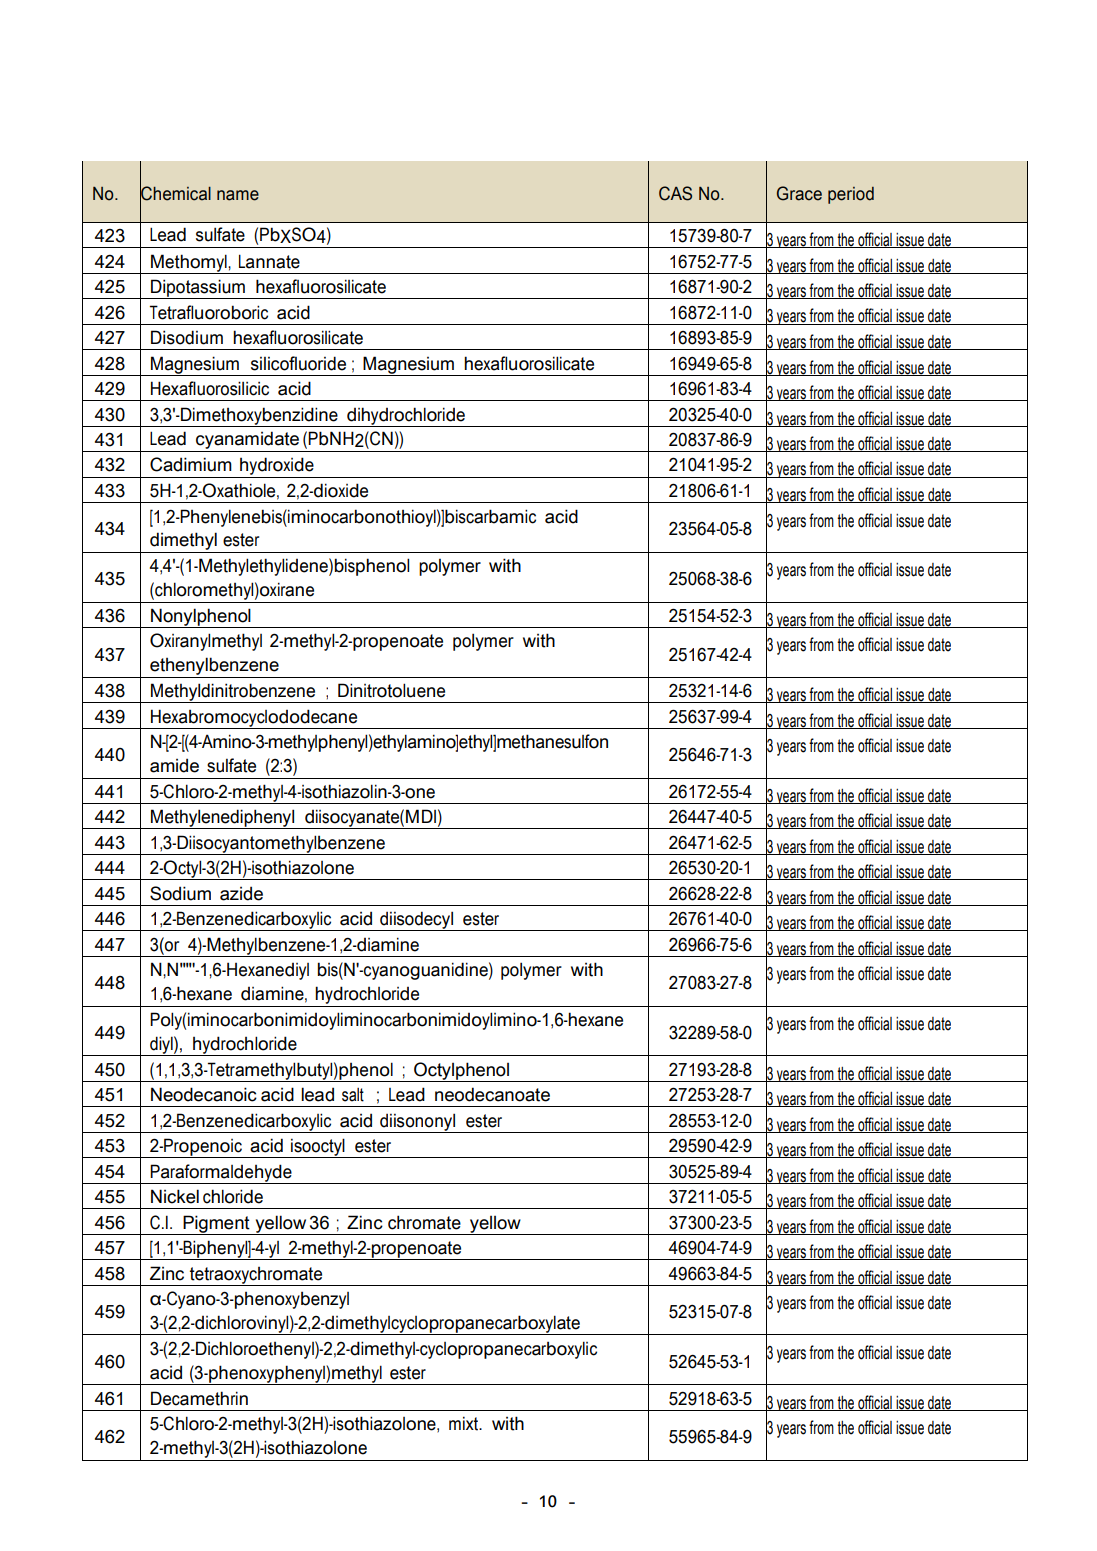  What do you see at coordinates (675, 193) in the page?
I see `CAS` at bounding box center [675, 193].
